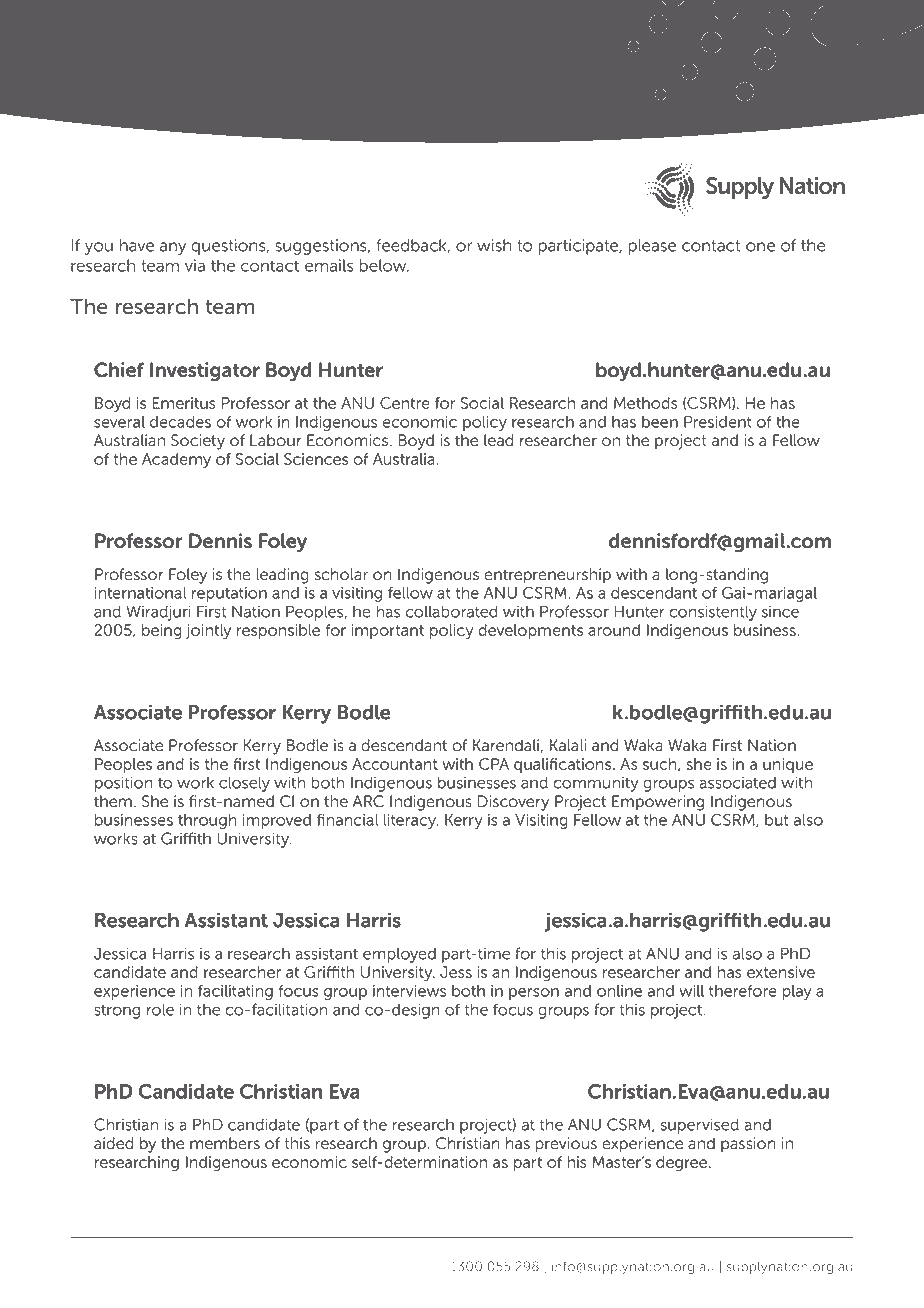 The width and height of the screenshot is (924, 1308). I want to click on unique, so click(788, 765).
